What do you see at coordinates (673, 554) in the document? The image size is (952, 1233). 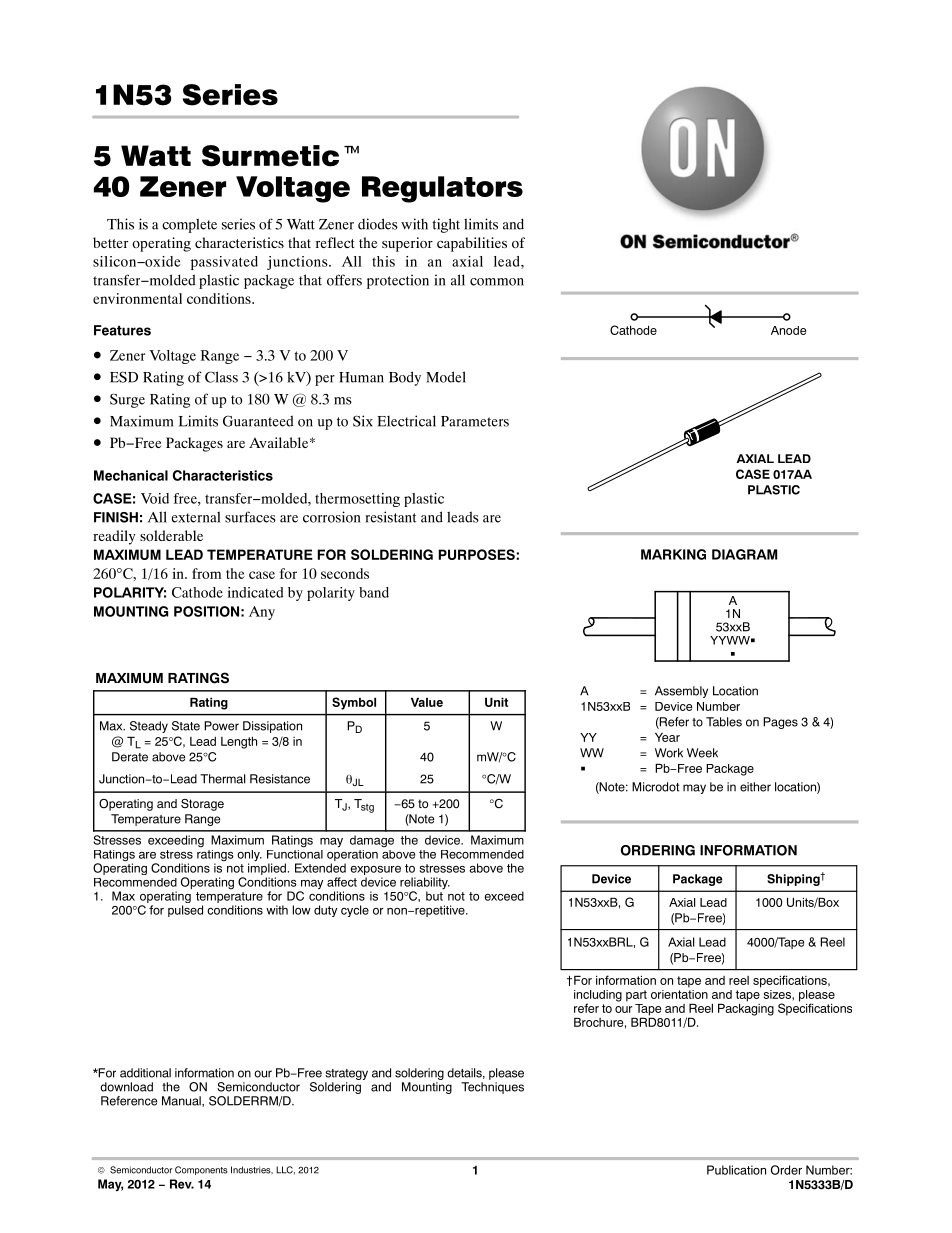 I see `MARKING` at bounding box center [673, 554].
